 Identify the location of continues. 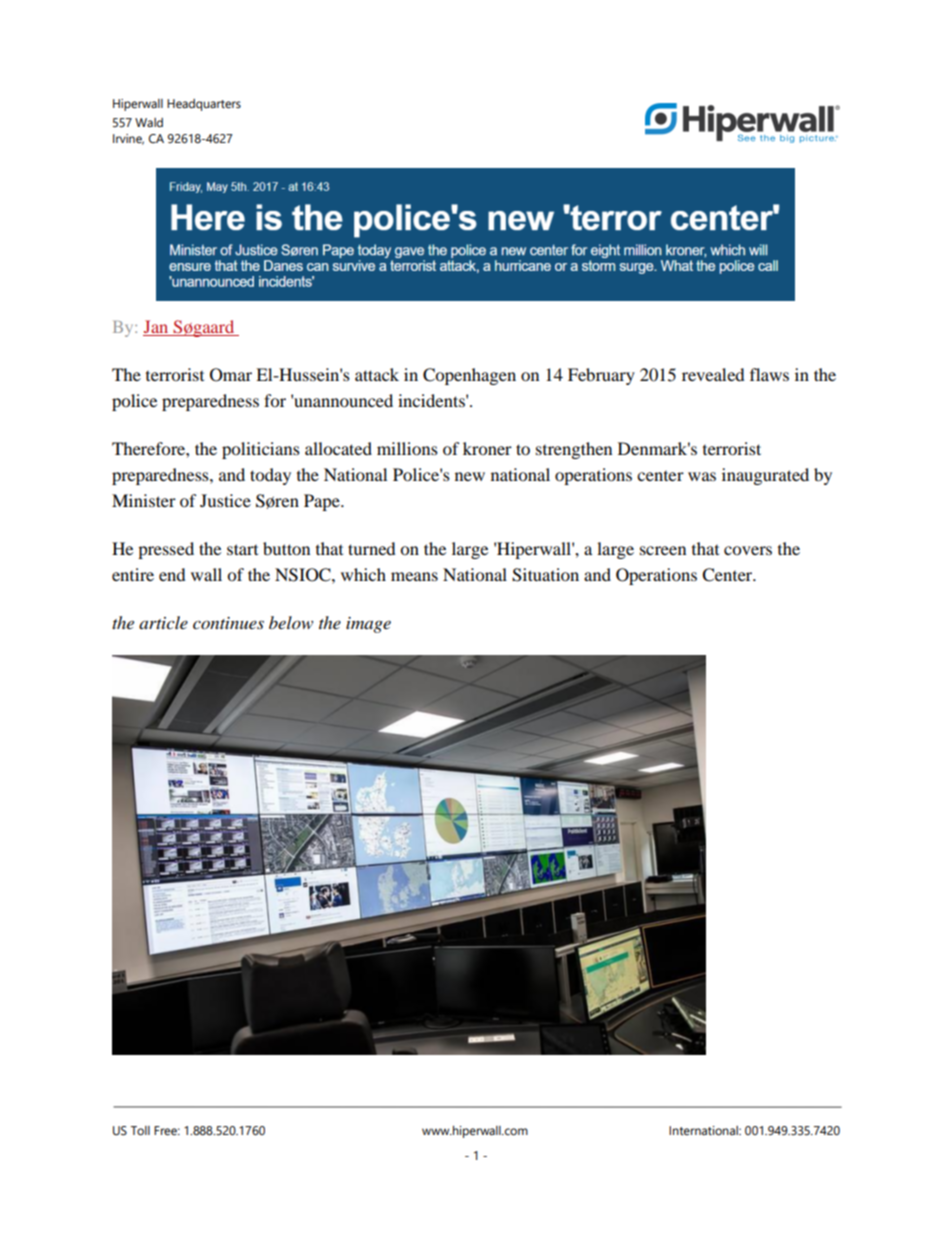
(228, 623).
